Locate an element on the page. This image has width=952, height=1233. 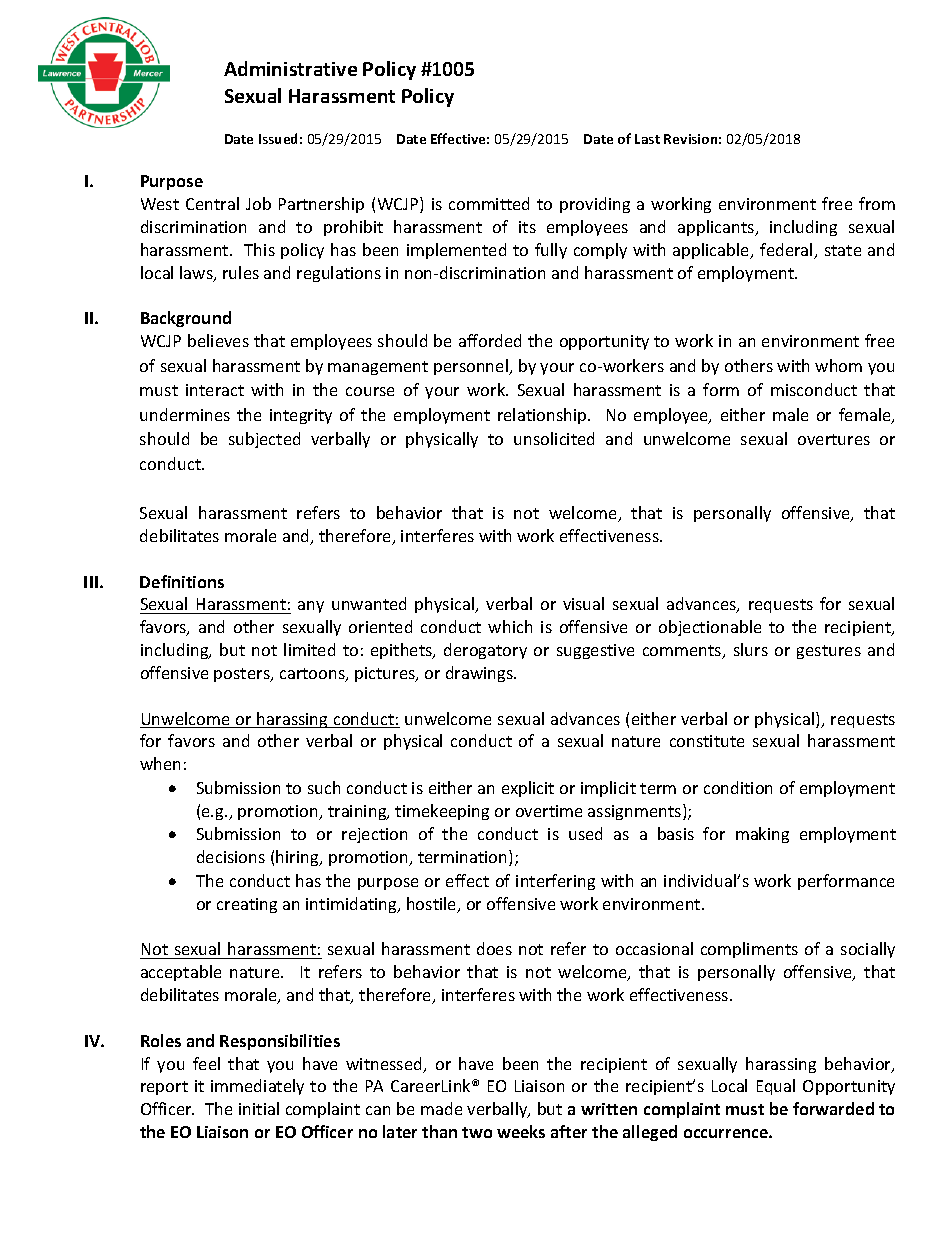
Last is located at coordinates (647, 139).
